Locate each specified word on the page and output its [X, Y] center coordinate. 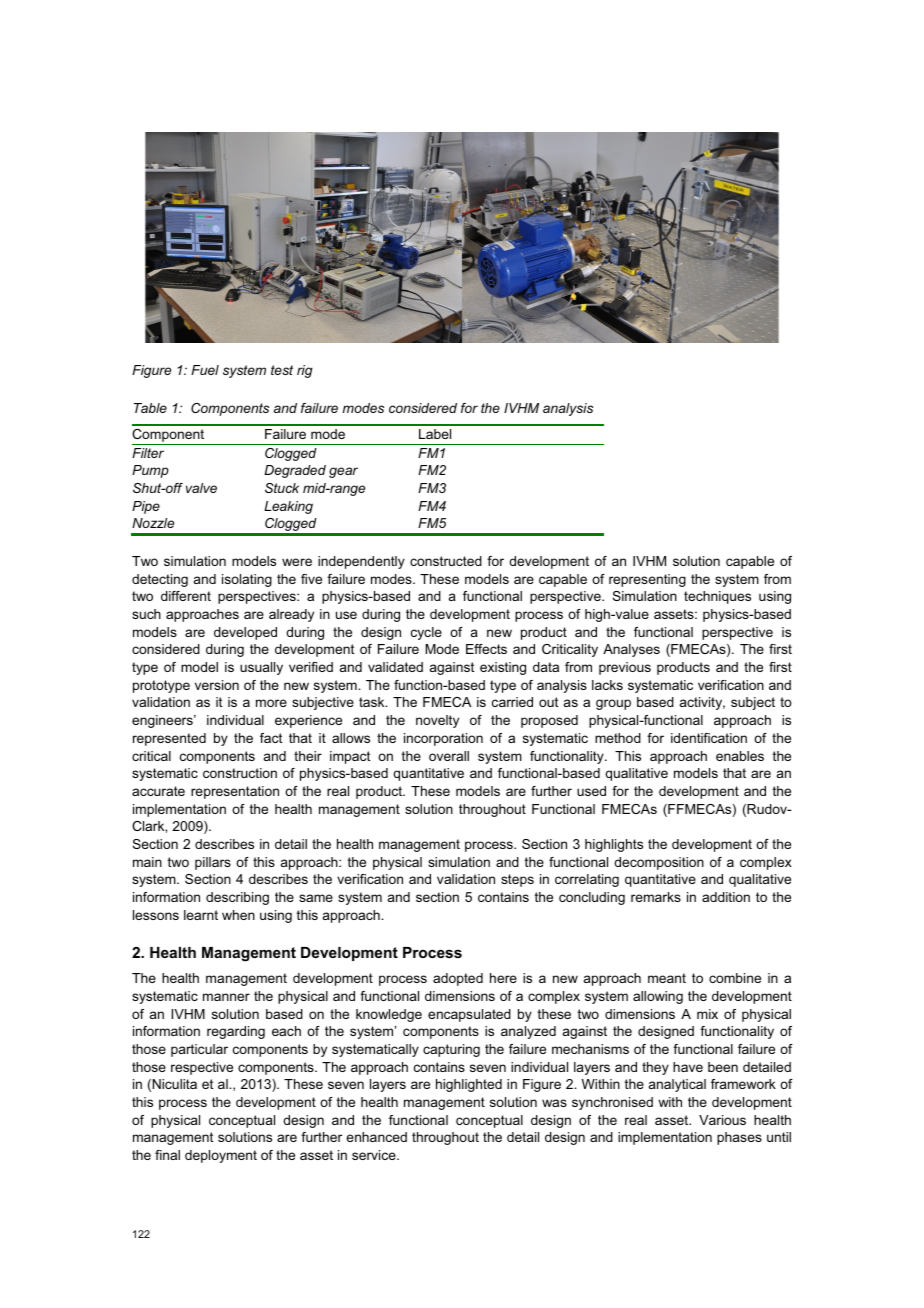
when [238, 915]
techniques [717, 597]
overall [449, 756]
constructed [446, 561]
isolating [247, 580]
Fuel [205, 370]
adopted [458, 979]
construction [240, 773]
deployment [221, 1156]
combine [735, 978]
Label [435, 434]
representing [647, 580]
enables [740, 756]
